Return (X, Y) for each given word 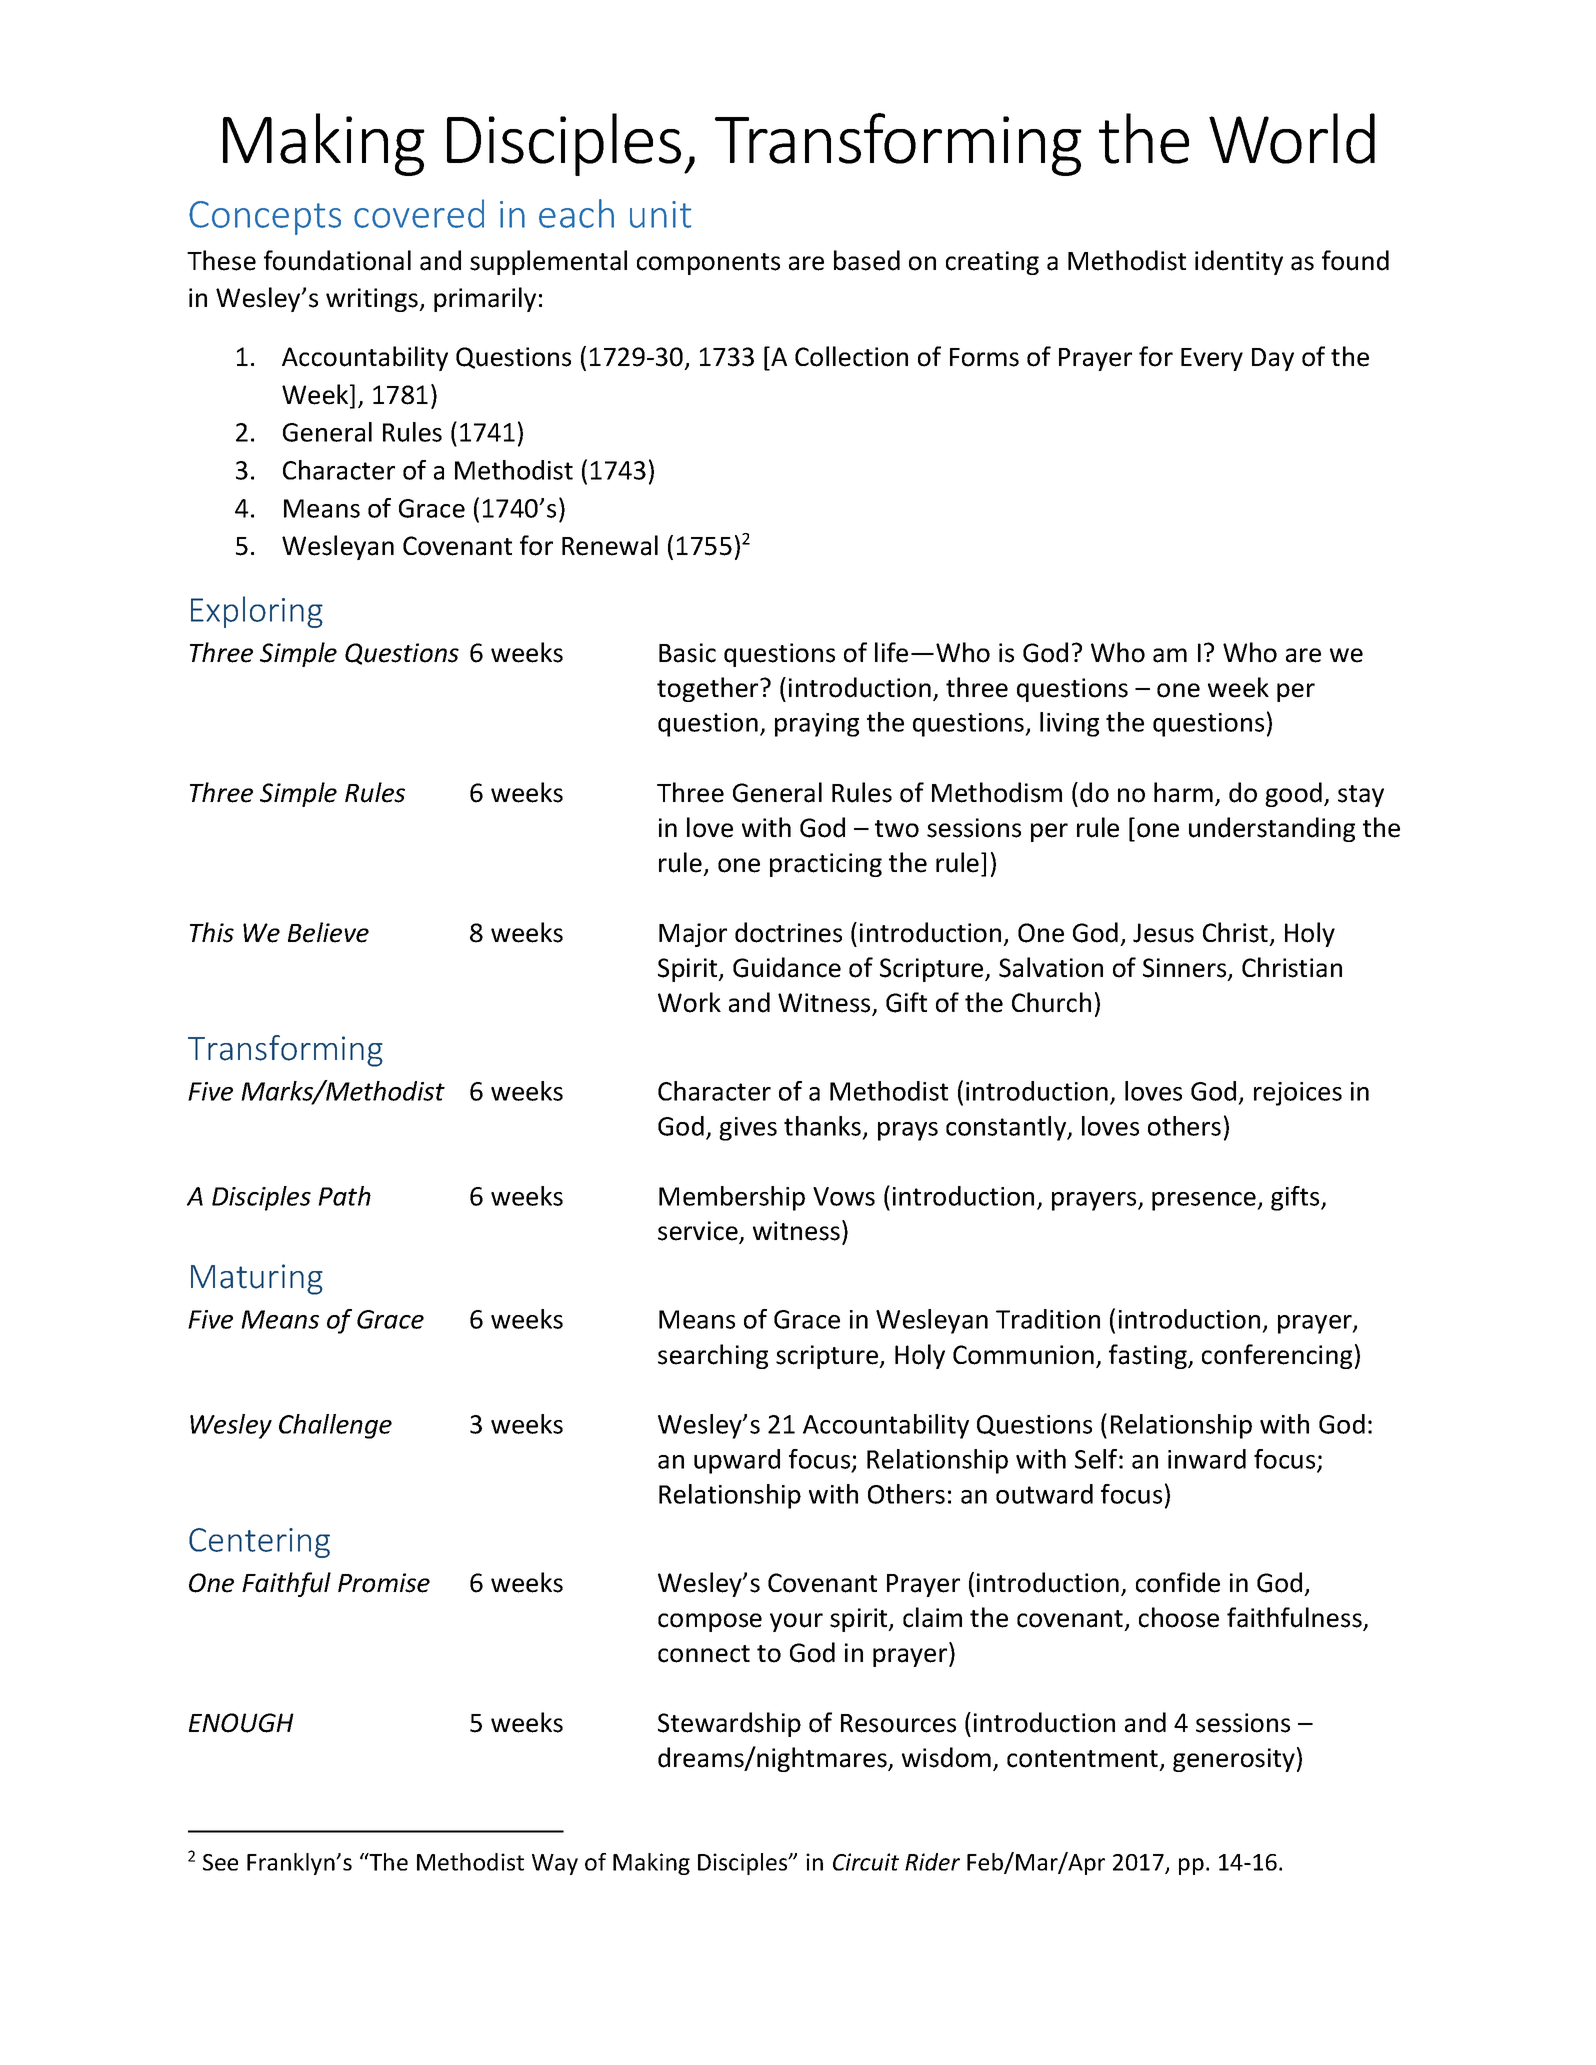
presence (1205, 1201)
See (220, 1862)
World (1292, 138)
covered (419, 213)
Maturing (257, 1279)
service (699, 1232)
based (867, 260)
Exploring (257, 612)
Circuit (866, 1862)
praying (817, 725)
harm (1183, 792)
